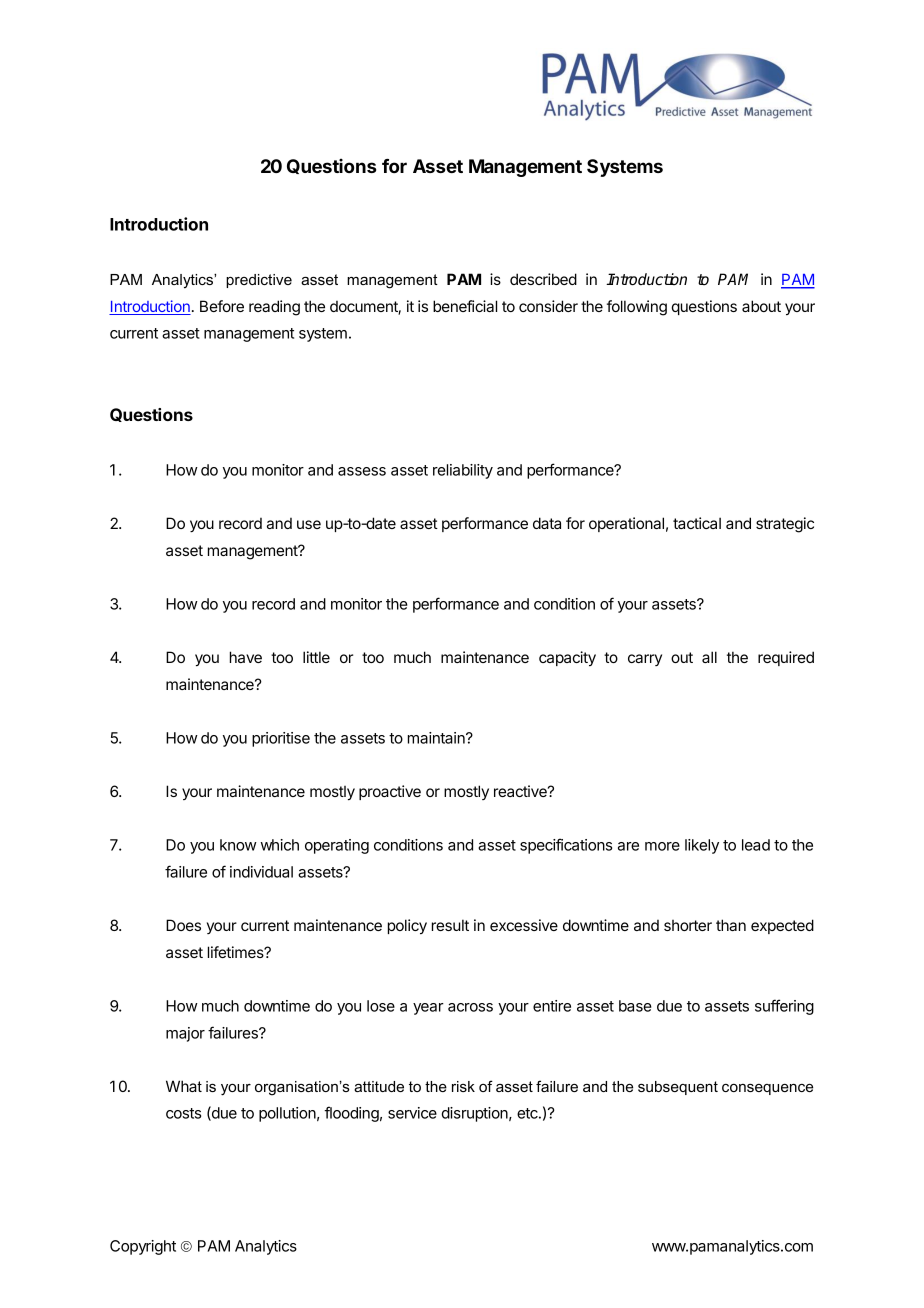 The height and width of the screenshot is (1308, 924). Describe the element at coordinates (183, 925) in the screenshot. I see `Does` at that location.
